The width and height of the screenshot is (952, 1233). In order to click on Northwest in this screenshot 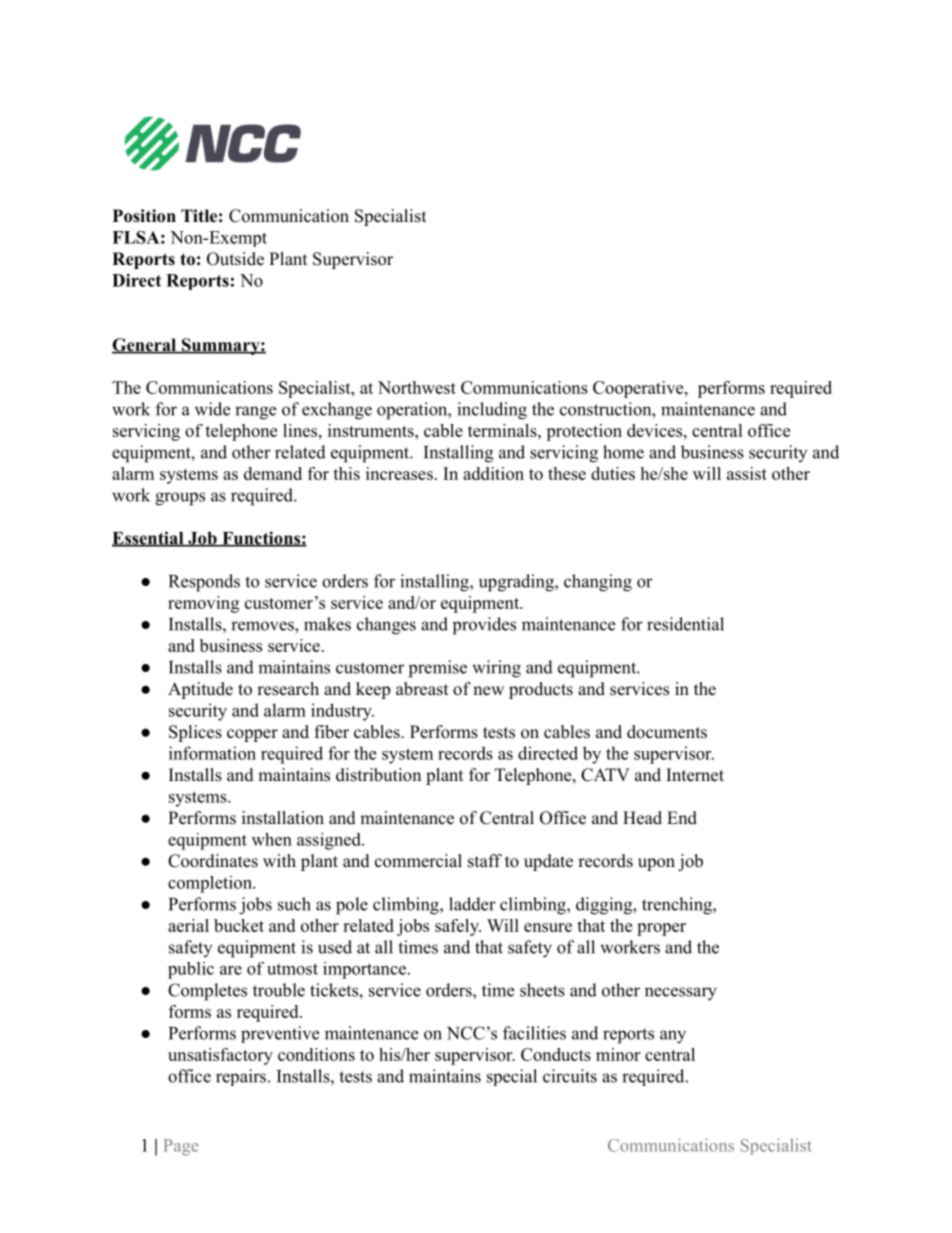, I will do `click(417, 387)`.
